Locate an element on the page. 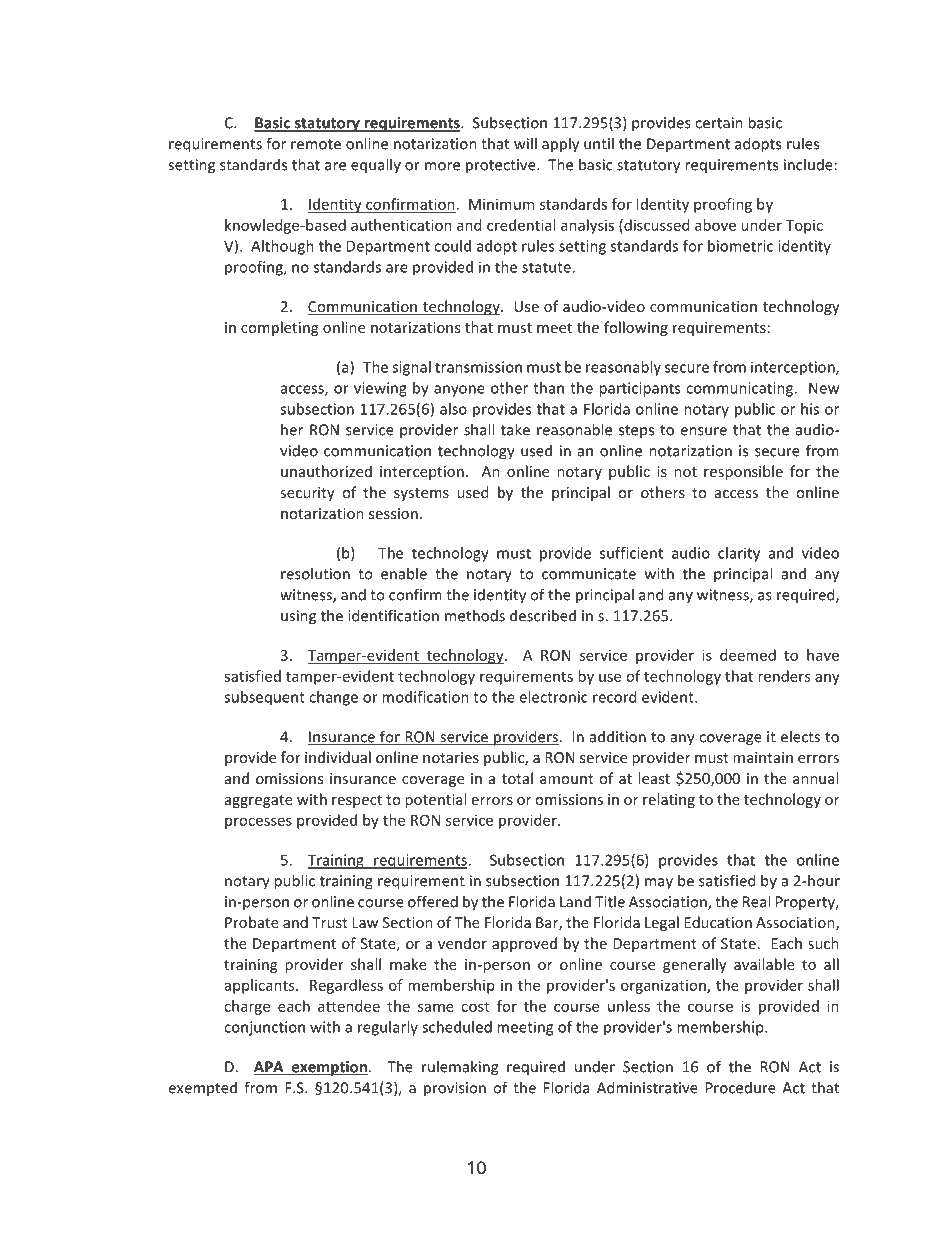  remote is located at coordinates (316, 144).
